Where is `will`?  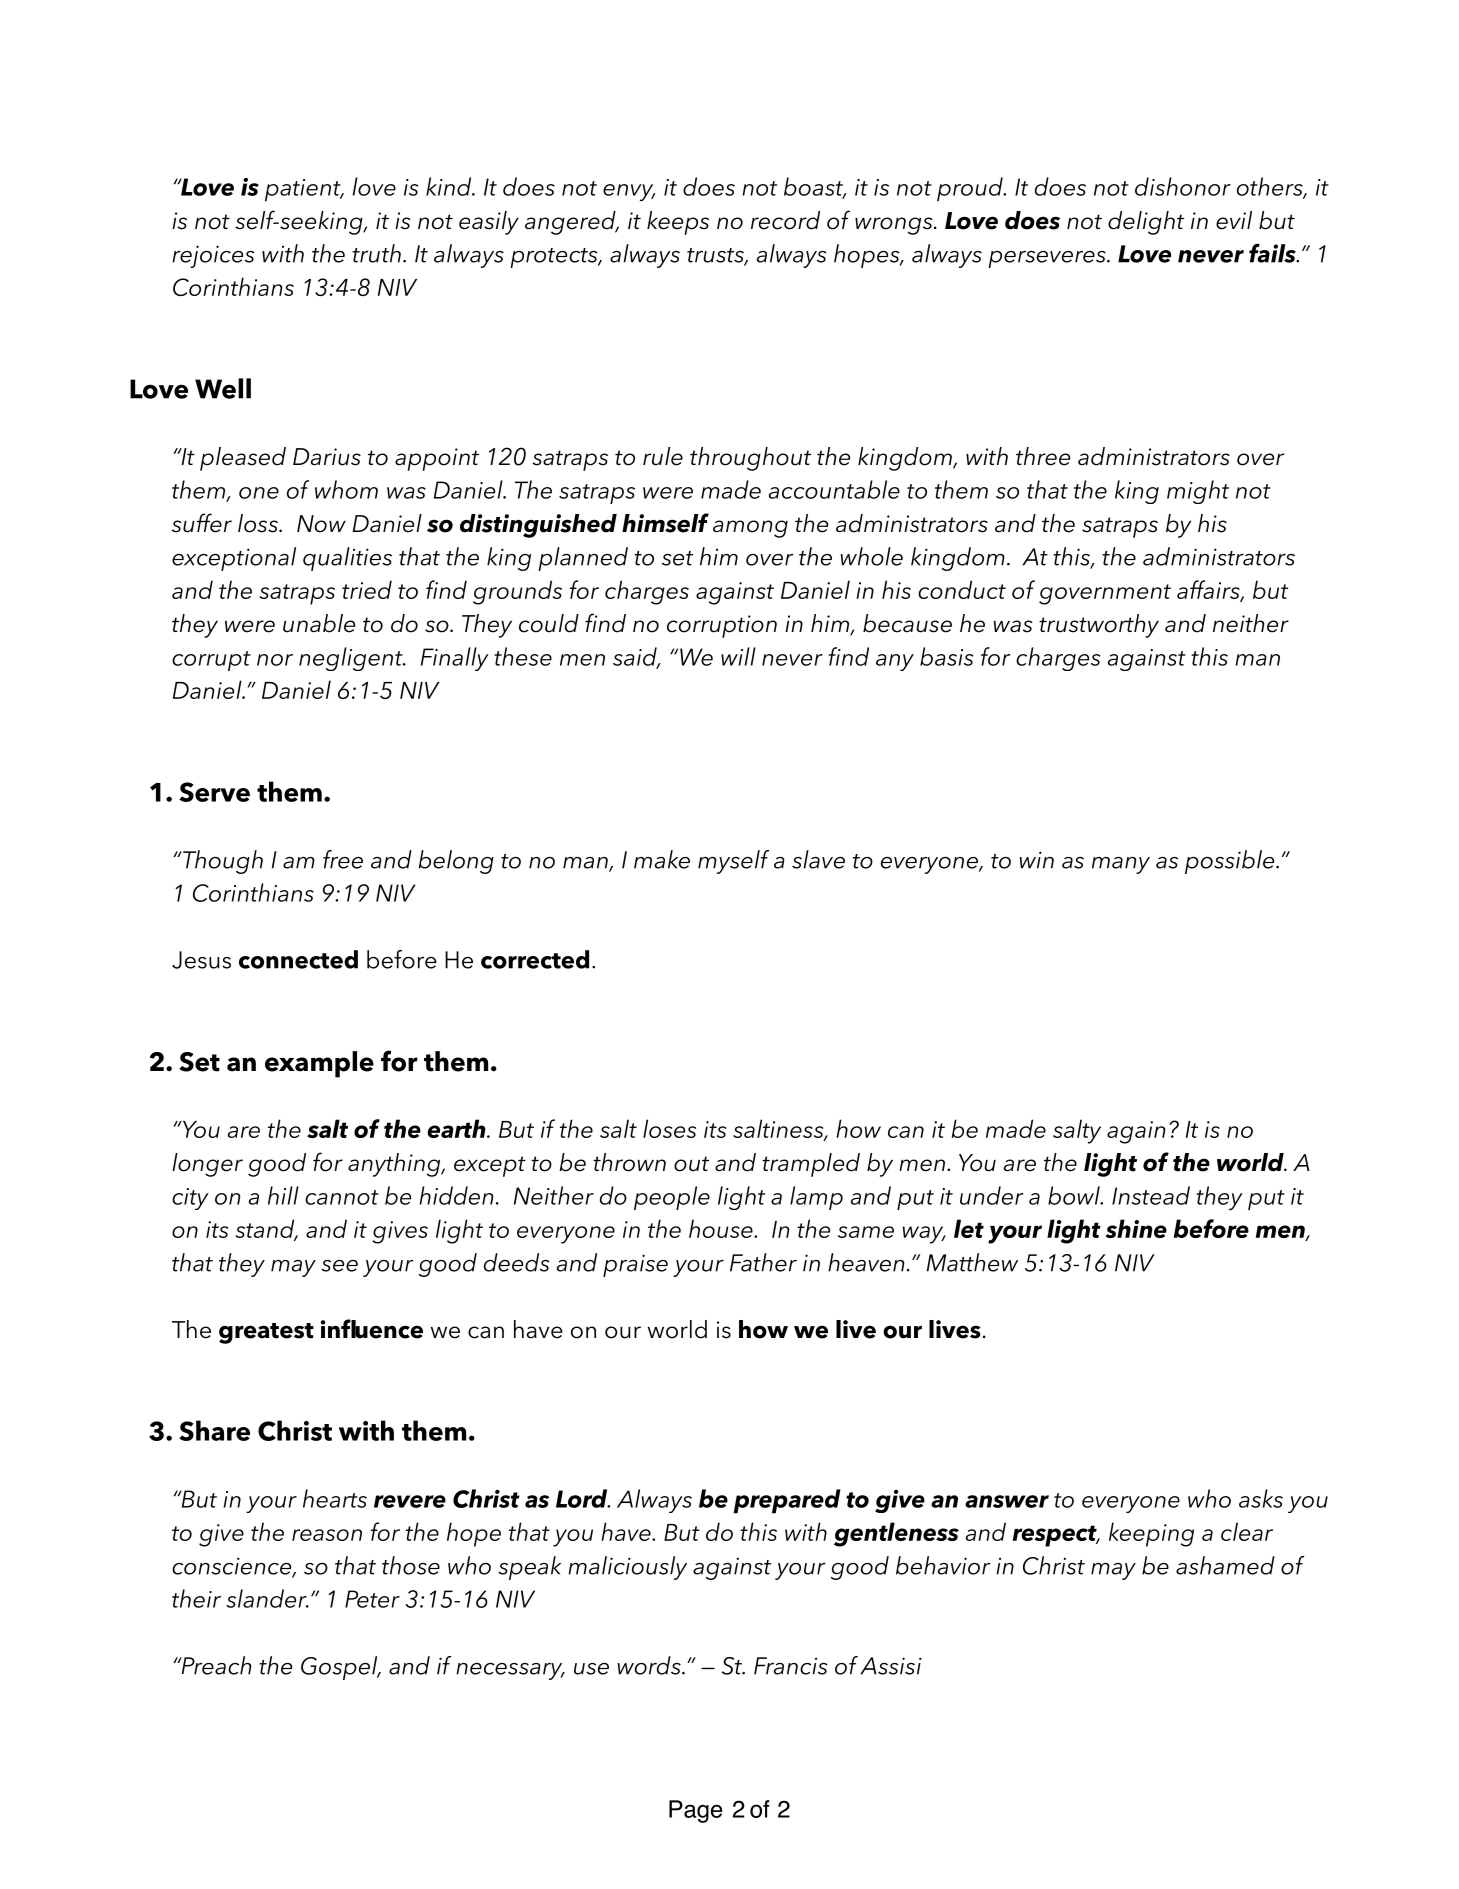
will is located at coordinates (738, 656).
